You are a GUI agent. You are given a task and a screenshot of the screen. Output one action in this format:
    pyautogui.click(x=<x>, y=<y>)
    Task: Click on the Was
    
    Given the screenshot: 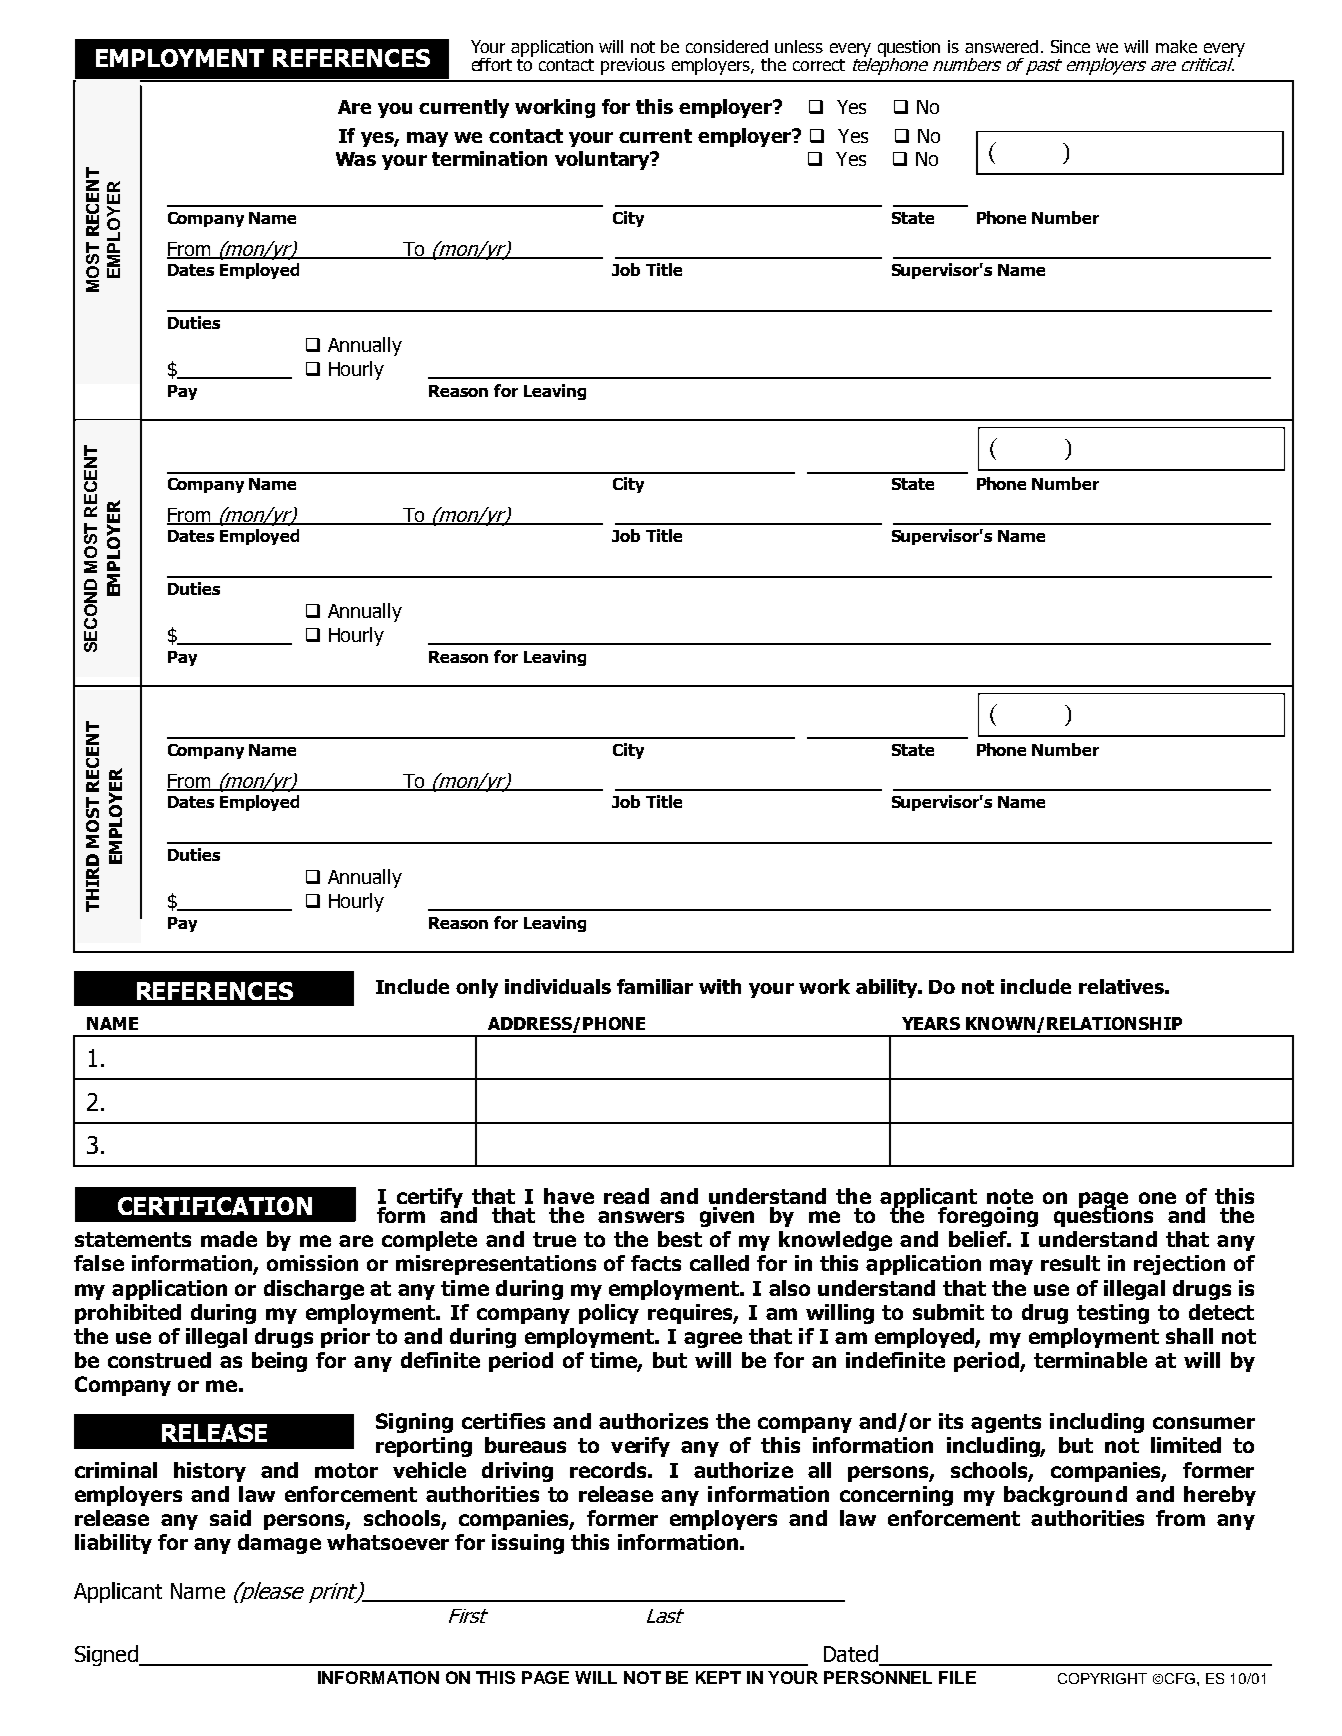 What is the action you would take?
    pyautogui.click(x=356, y=159)
